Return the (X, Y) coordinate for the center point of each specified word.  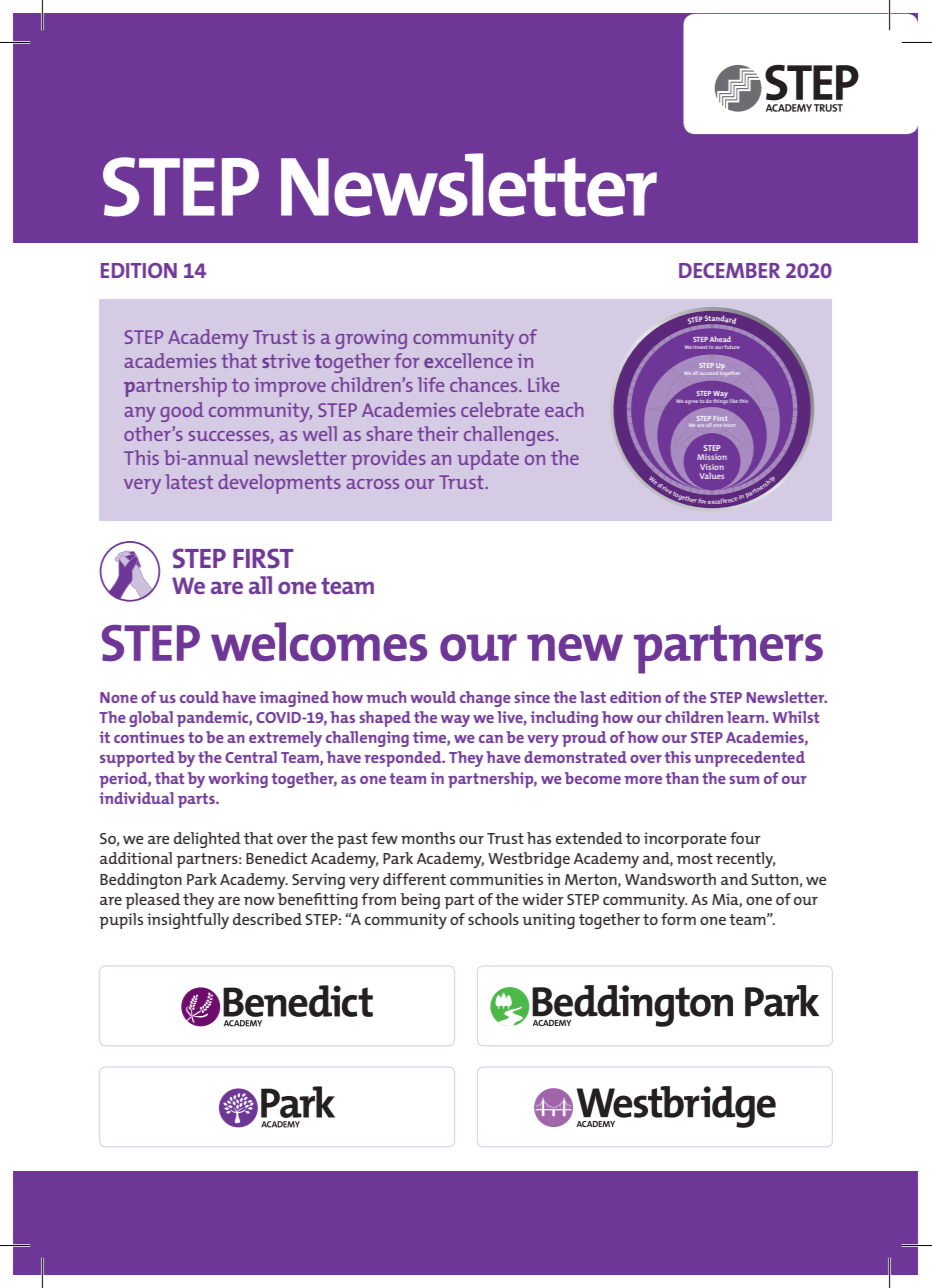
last (593, 697)
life (431, 384)
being (420, 901)
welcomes (319, 641)
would (433, 697)
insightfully (188, 921)
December (729, 270)
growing (371, 339)
